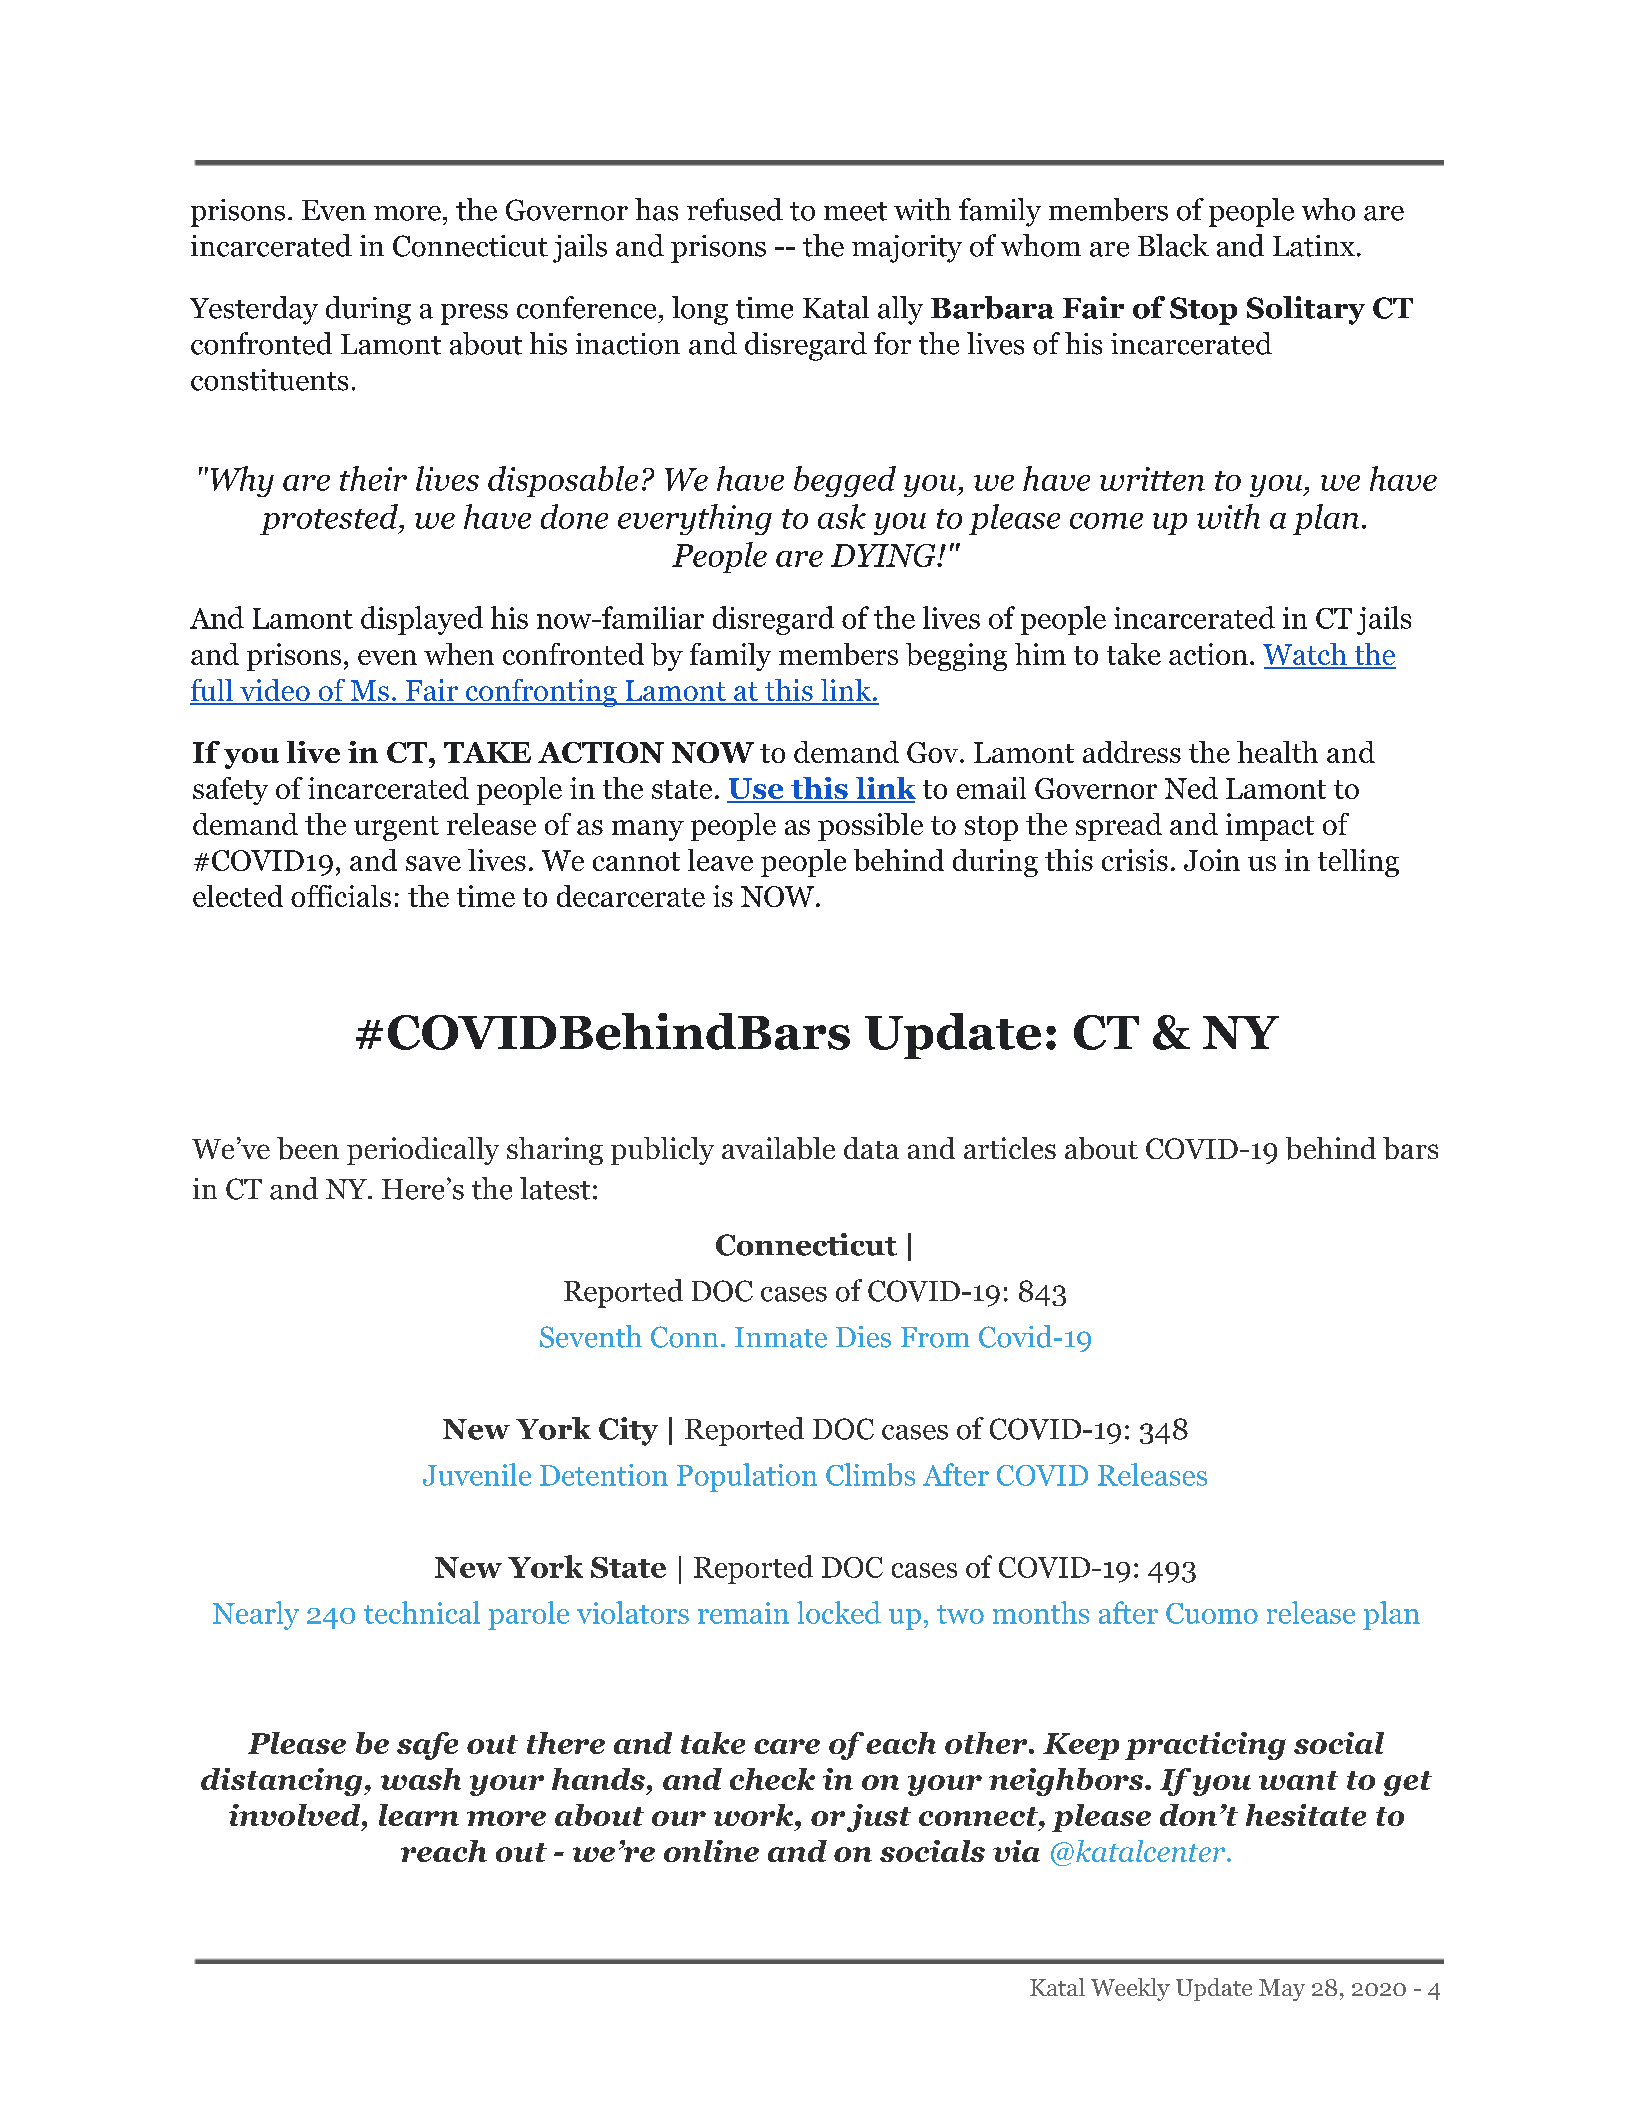  Describe the element at coordinates (474, 314) in the screenshot. I see `press` at that location.
